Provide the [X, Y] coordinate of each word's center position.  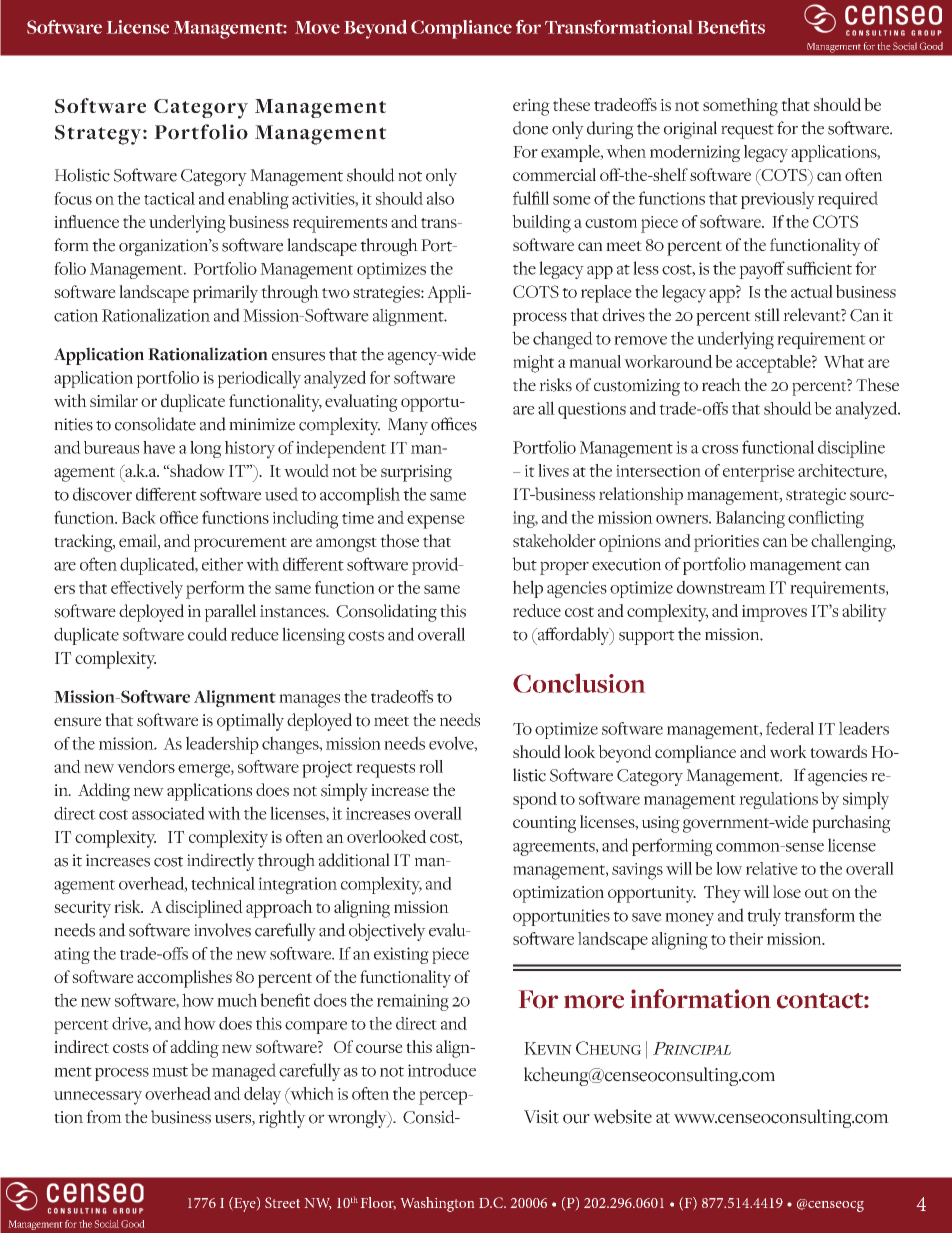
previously [778, 200]
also [440, 198]
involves [222, 930]
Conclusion [579, 683]
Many [408, 426]
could [207, 634]
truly [764, 917]
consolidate [155, 424]
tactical [169, 198]
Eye [245, 1204]
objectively [387, 932]
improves [774, 613]
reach [721, 384]
